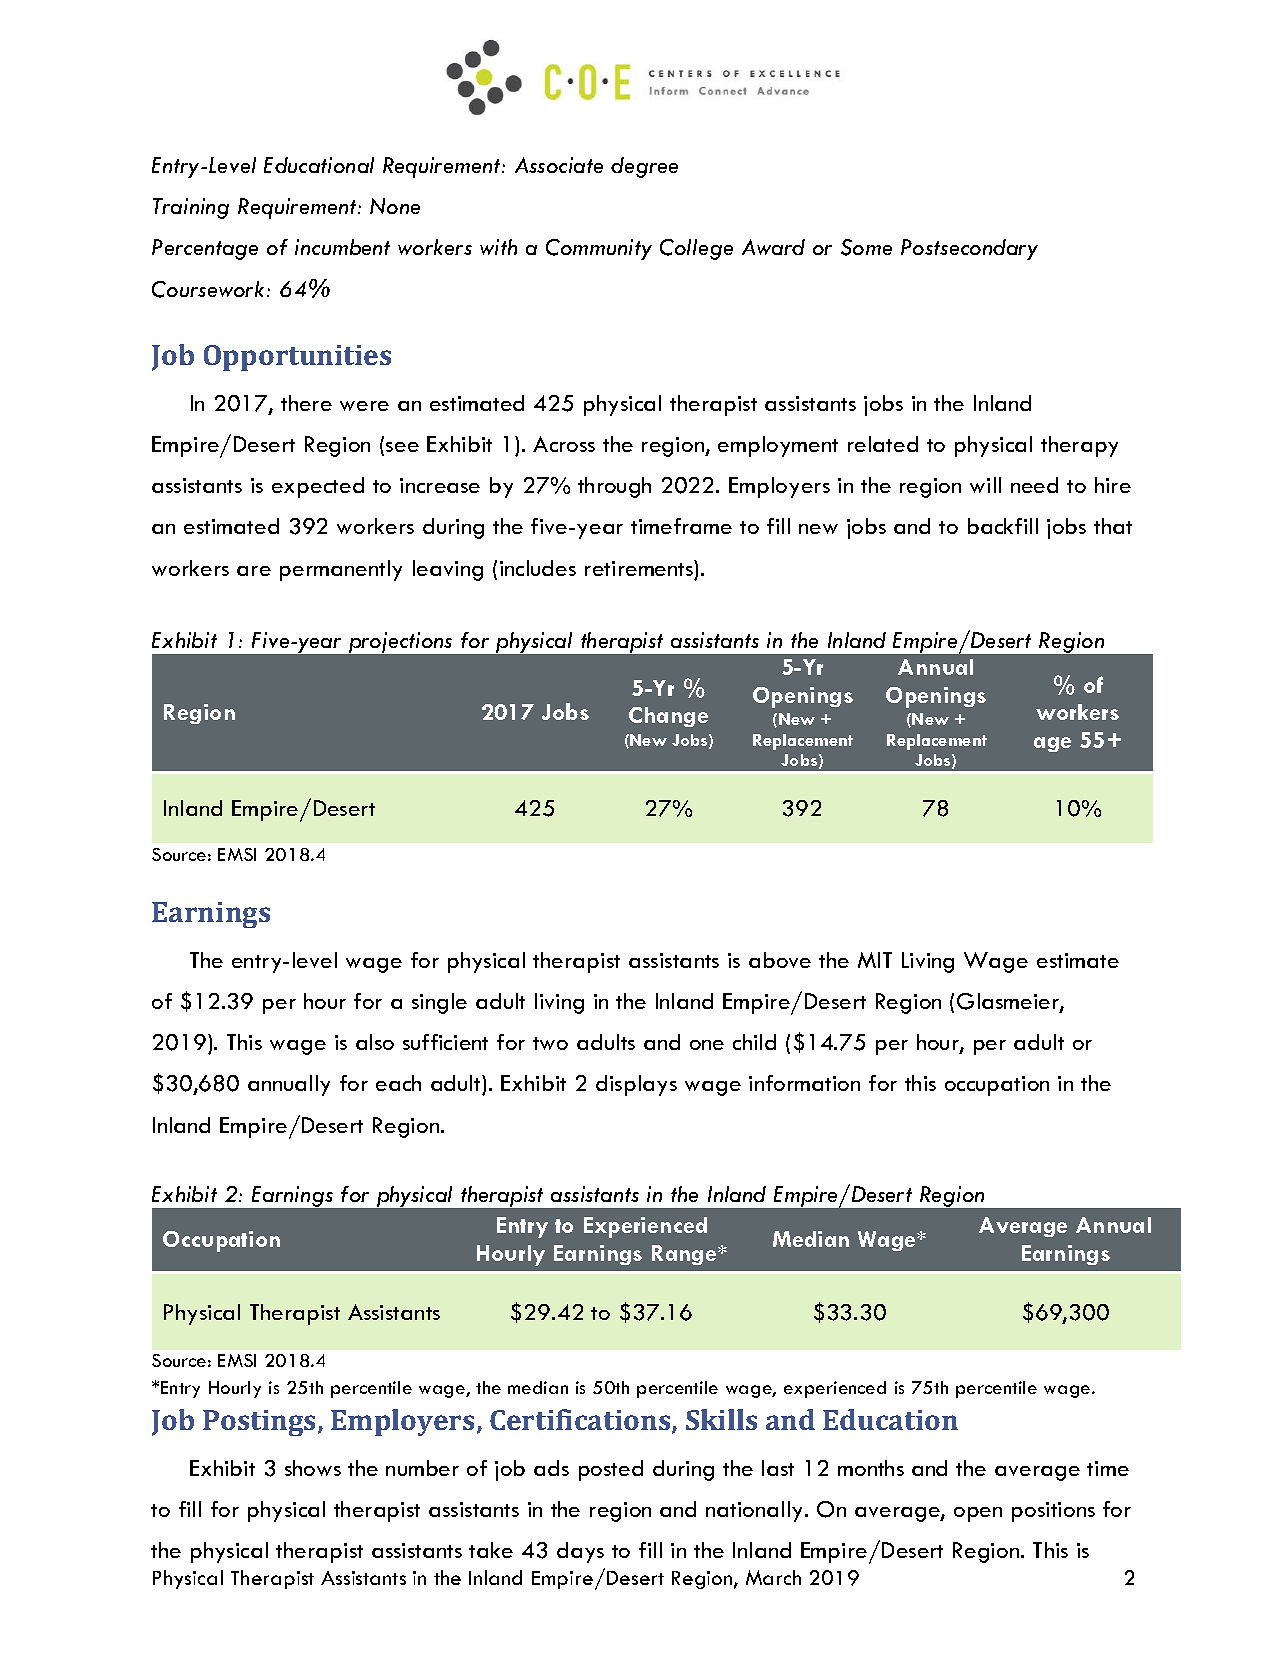 This screenshot has width=1288, height=1667. I want to click on incumbent, so click(342, 247).
